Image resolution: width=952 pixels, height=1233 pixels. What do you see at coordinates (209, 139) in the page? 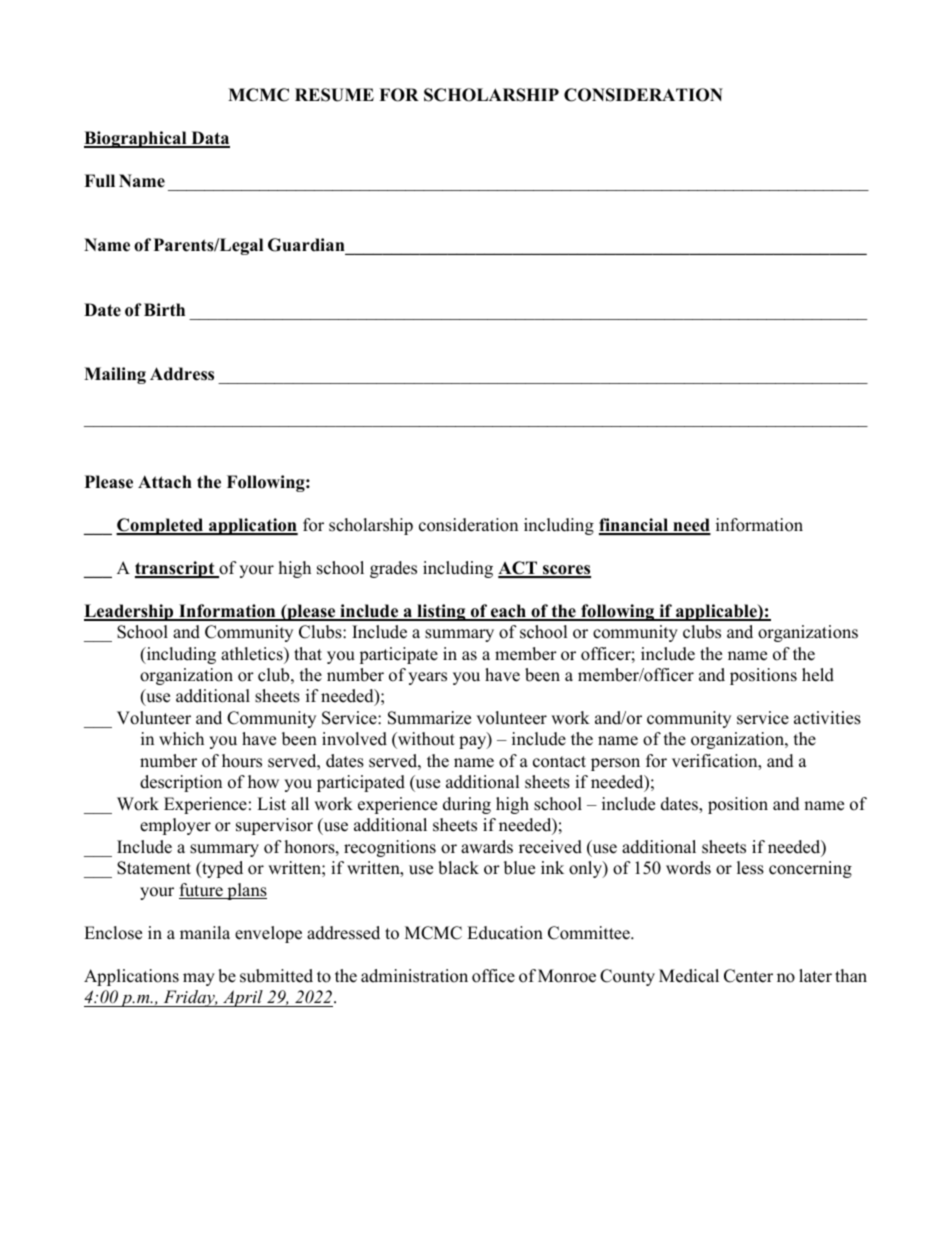
I see `Data` at bounding box center [209, 139].
